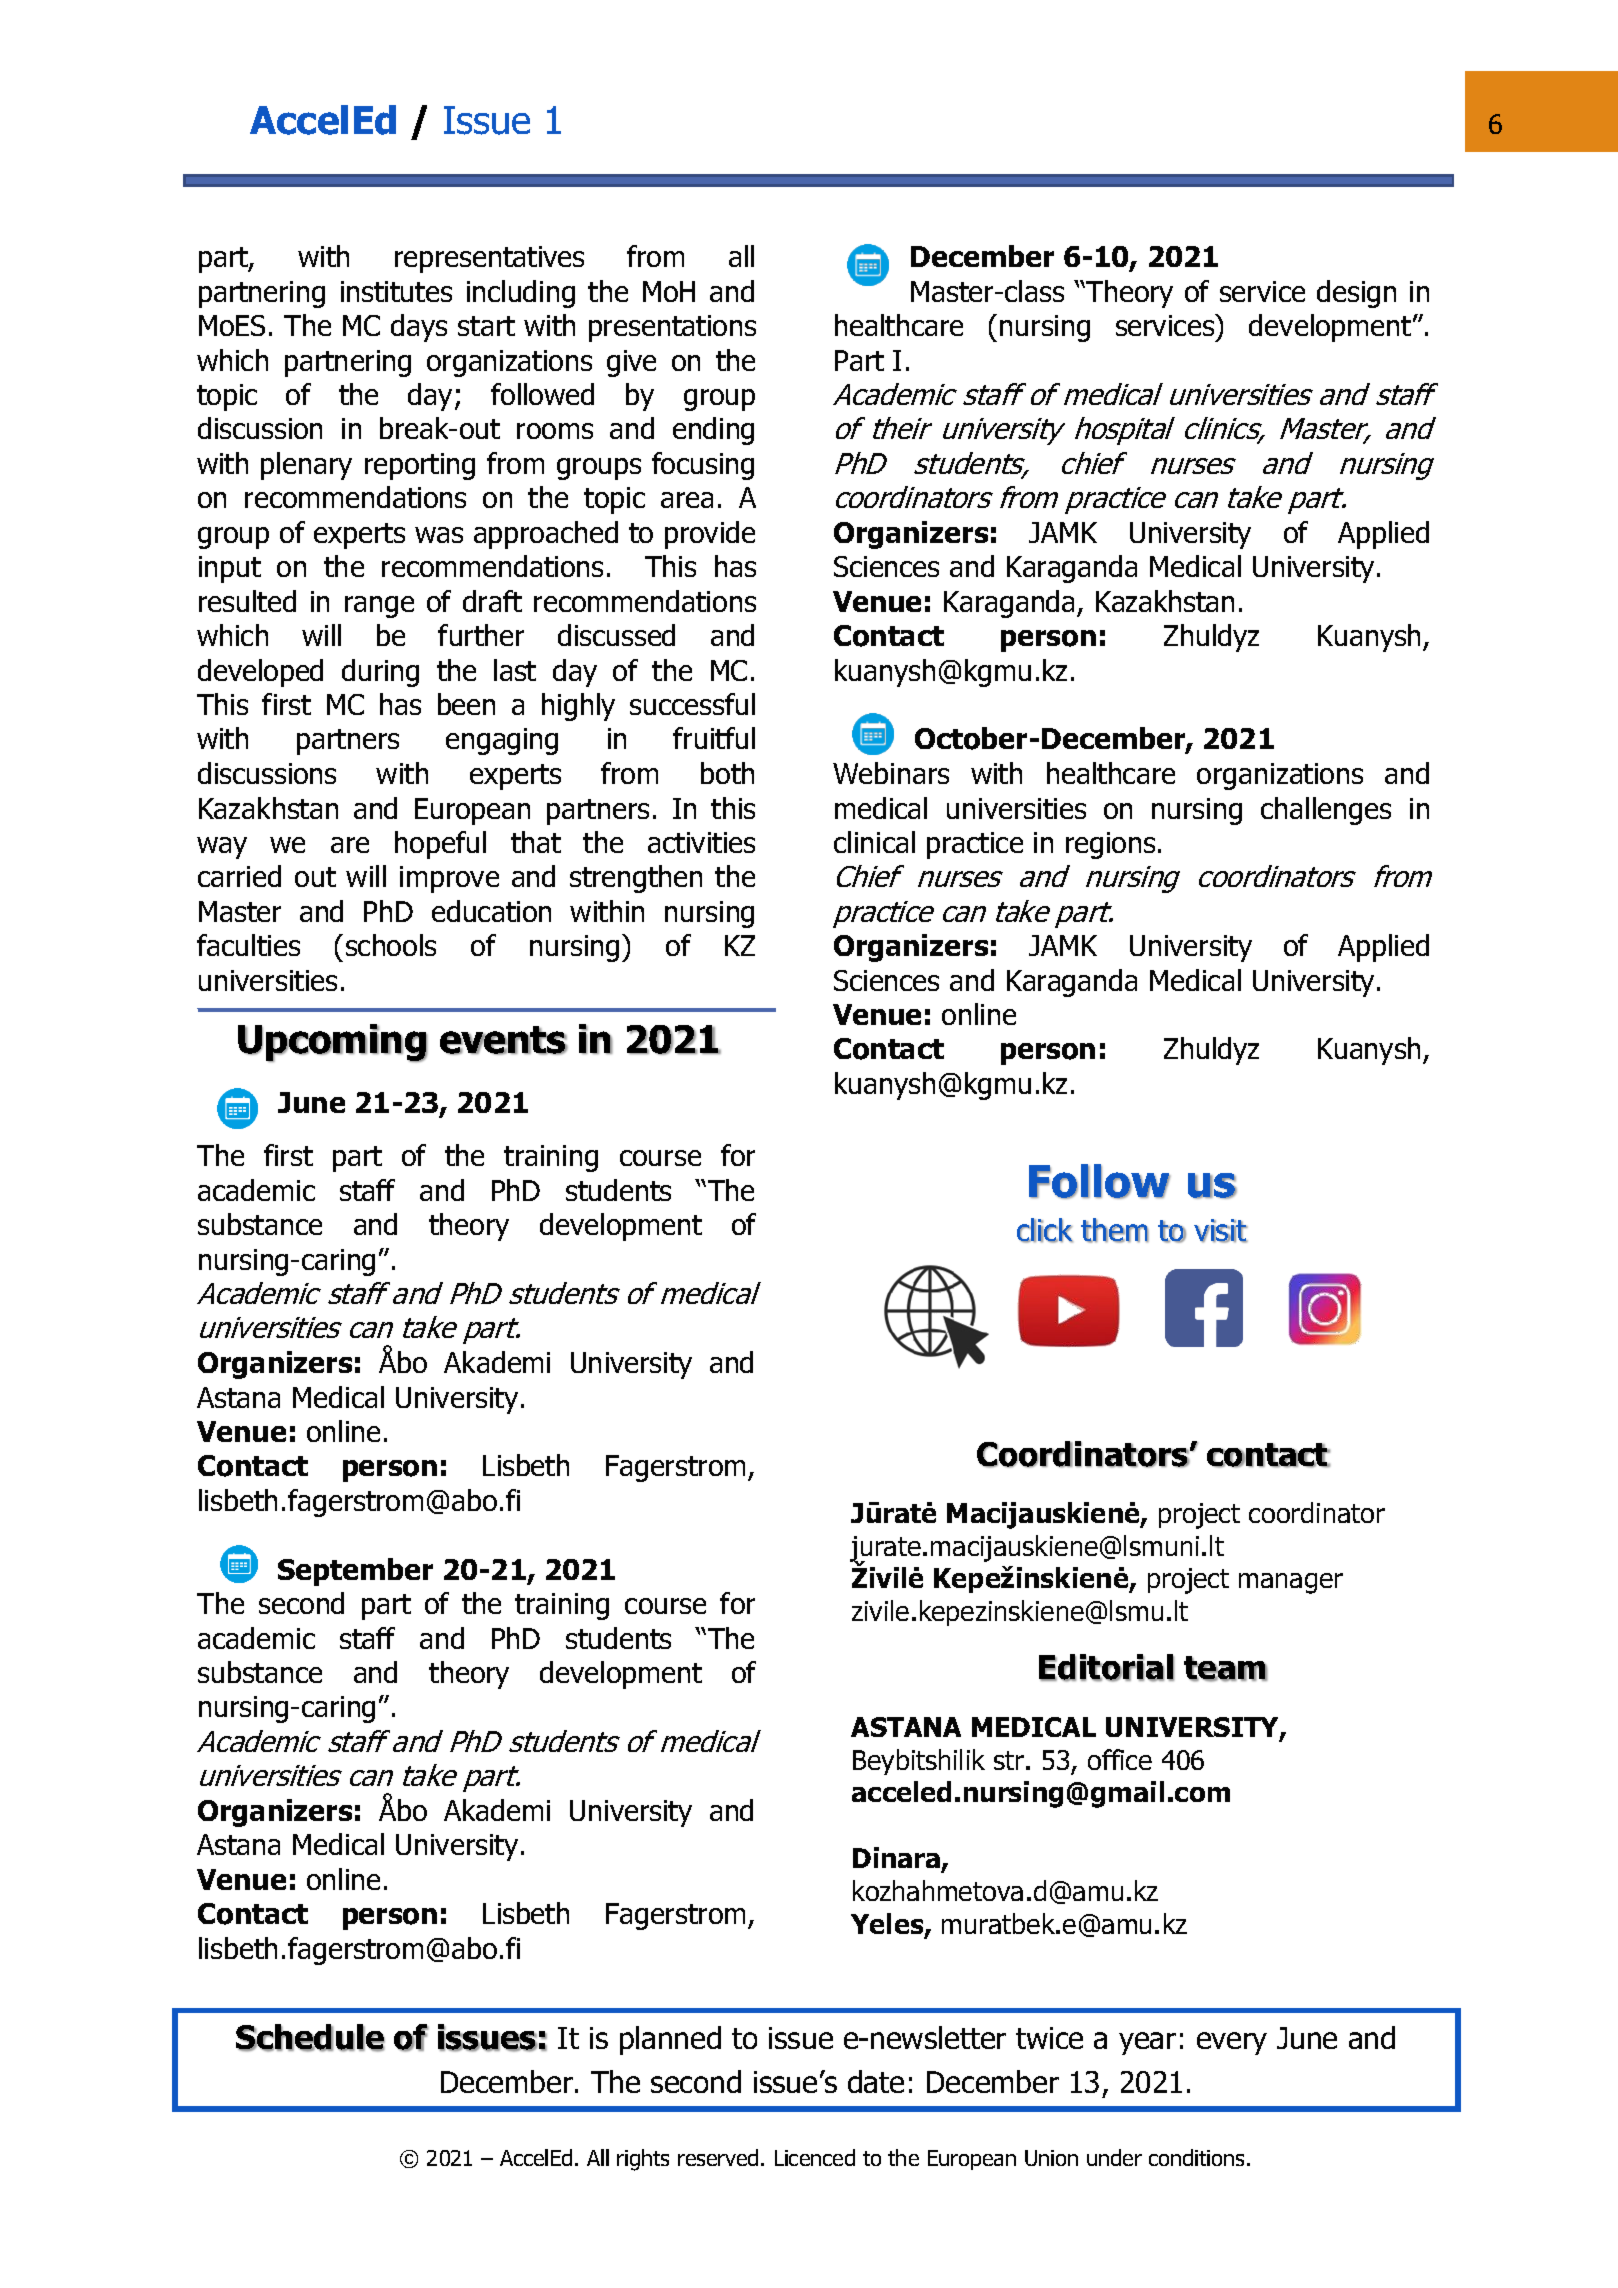  I want to click on Schedule, so click(310, 2038).
